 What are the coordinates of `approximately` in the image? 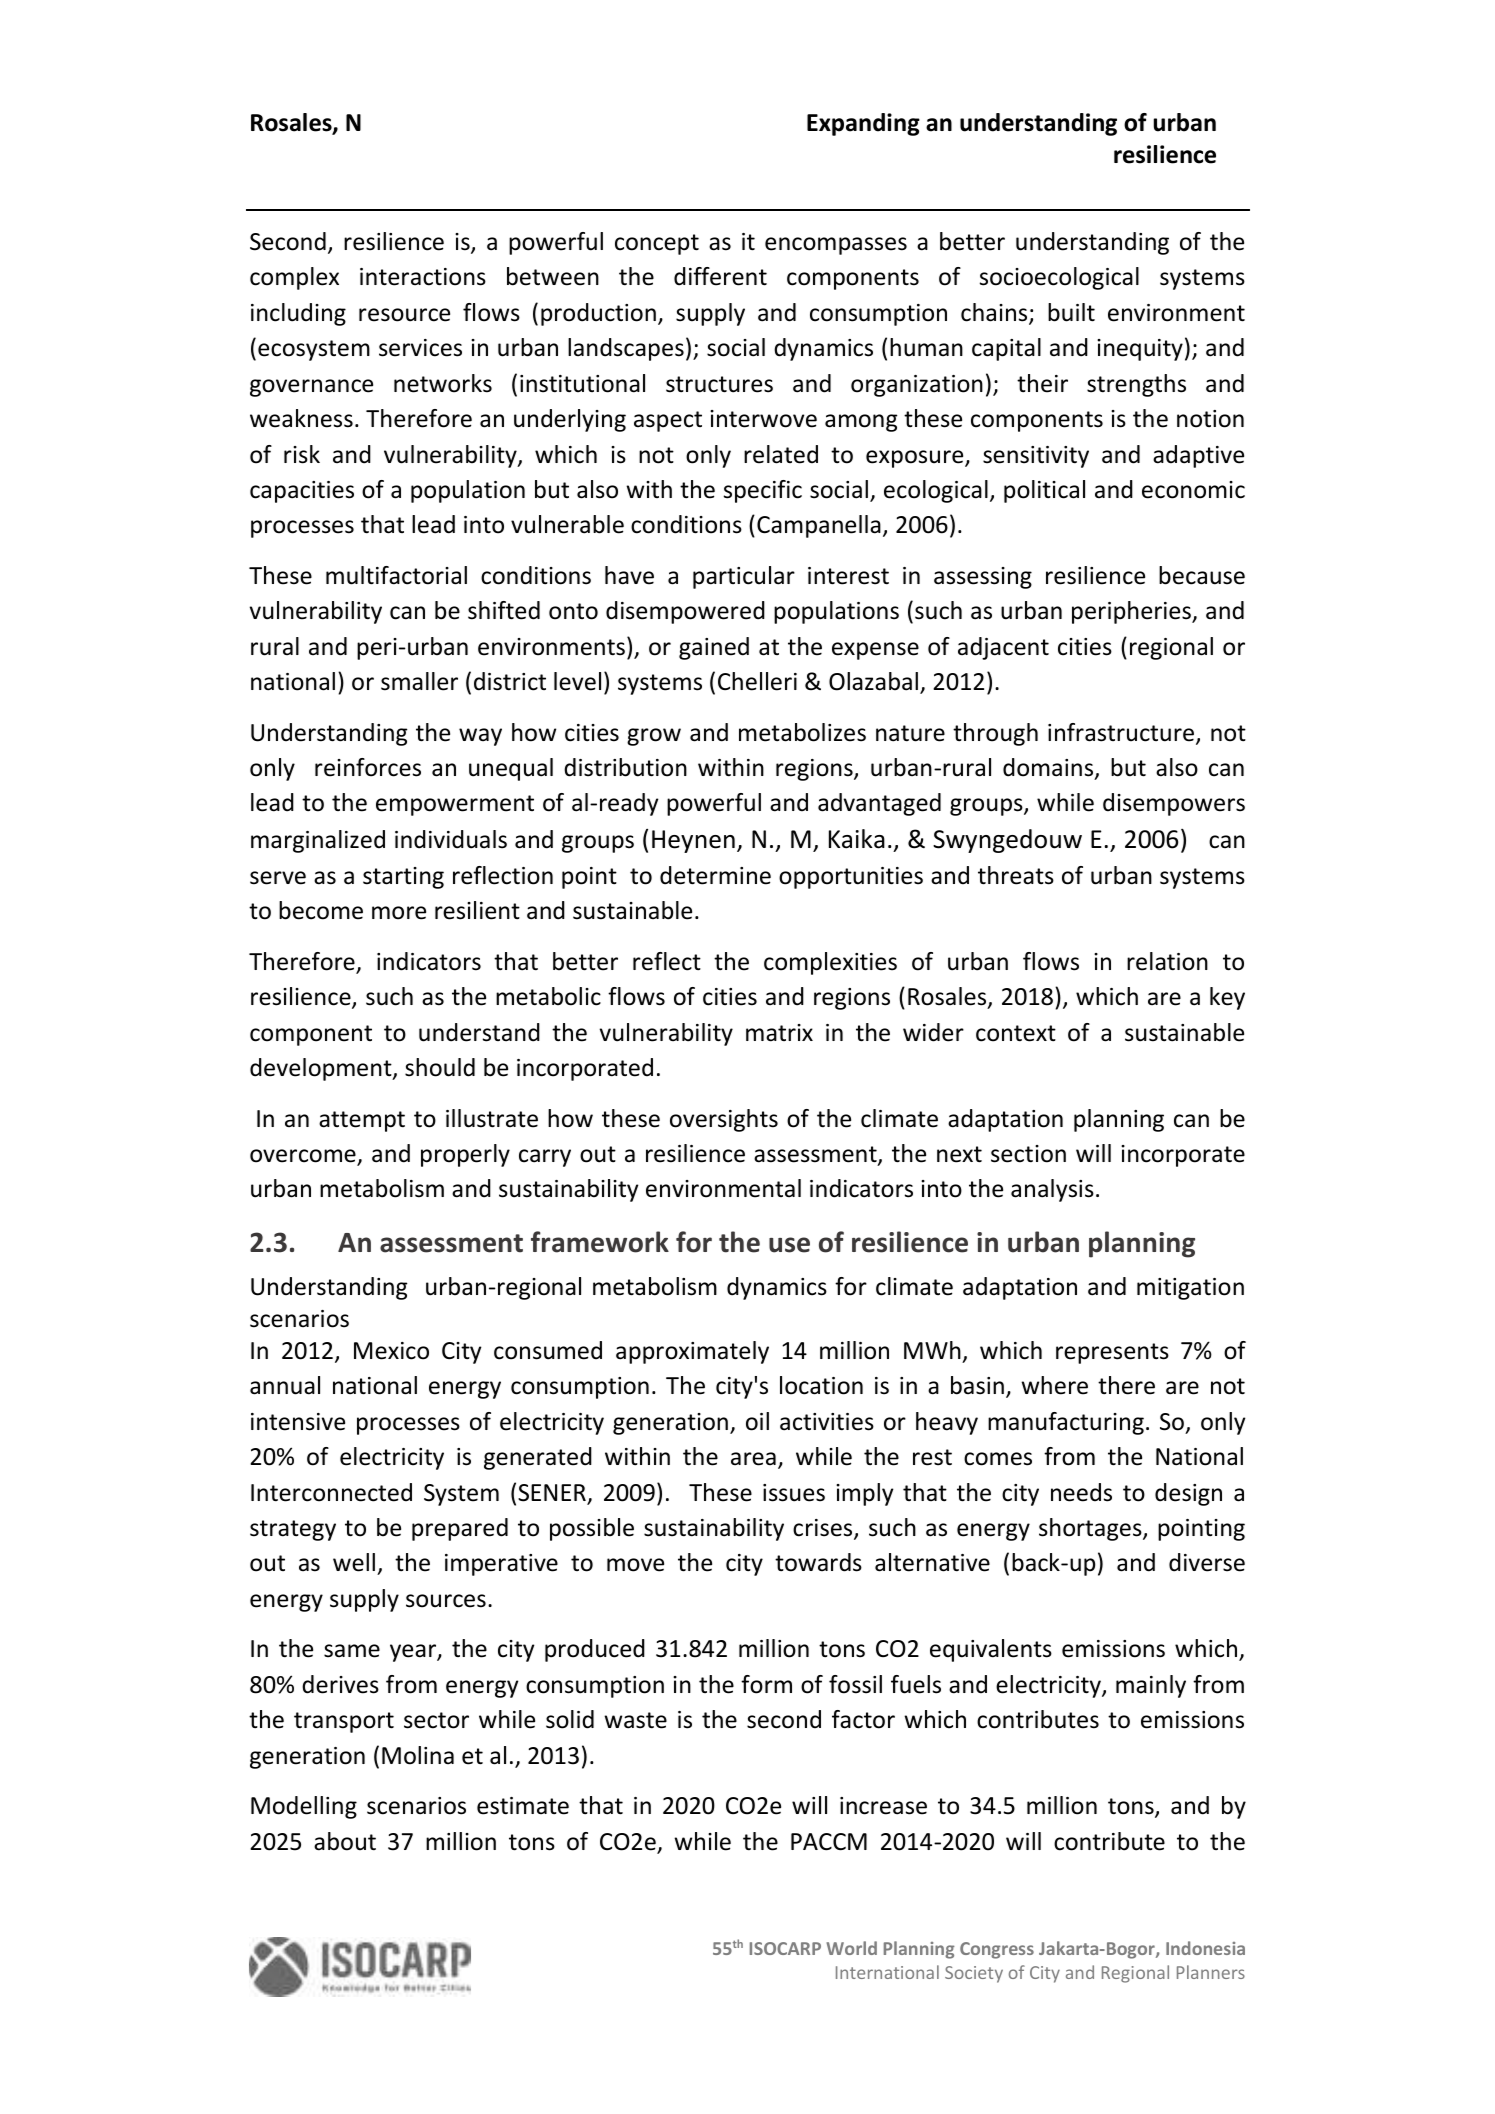 It's located at (692, 1352).
